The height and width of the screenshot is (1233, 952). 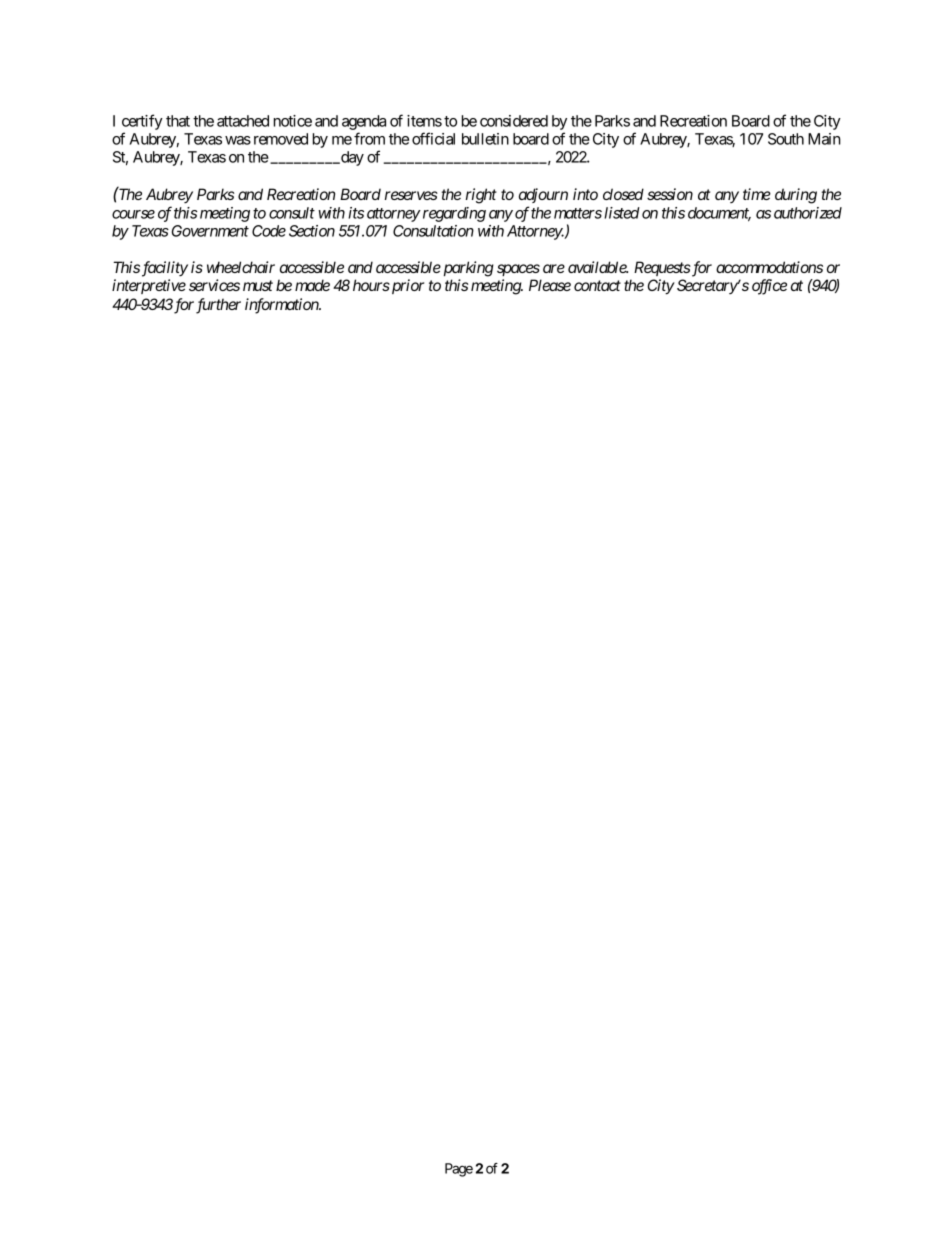 What do you see at coordinates (786, 139) in the screenshot?
I see `South` at bounding box center [786, 139].
